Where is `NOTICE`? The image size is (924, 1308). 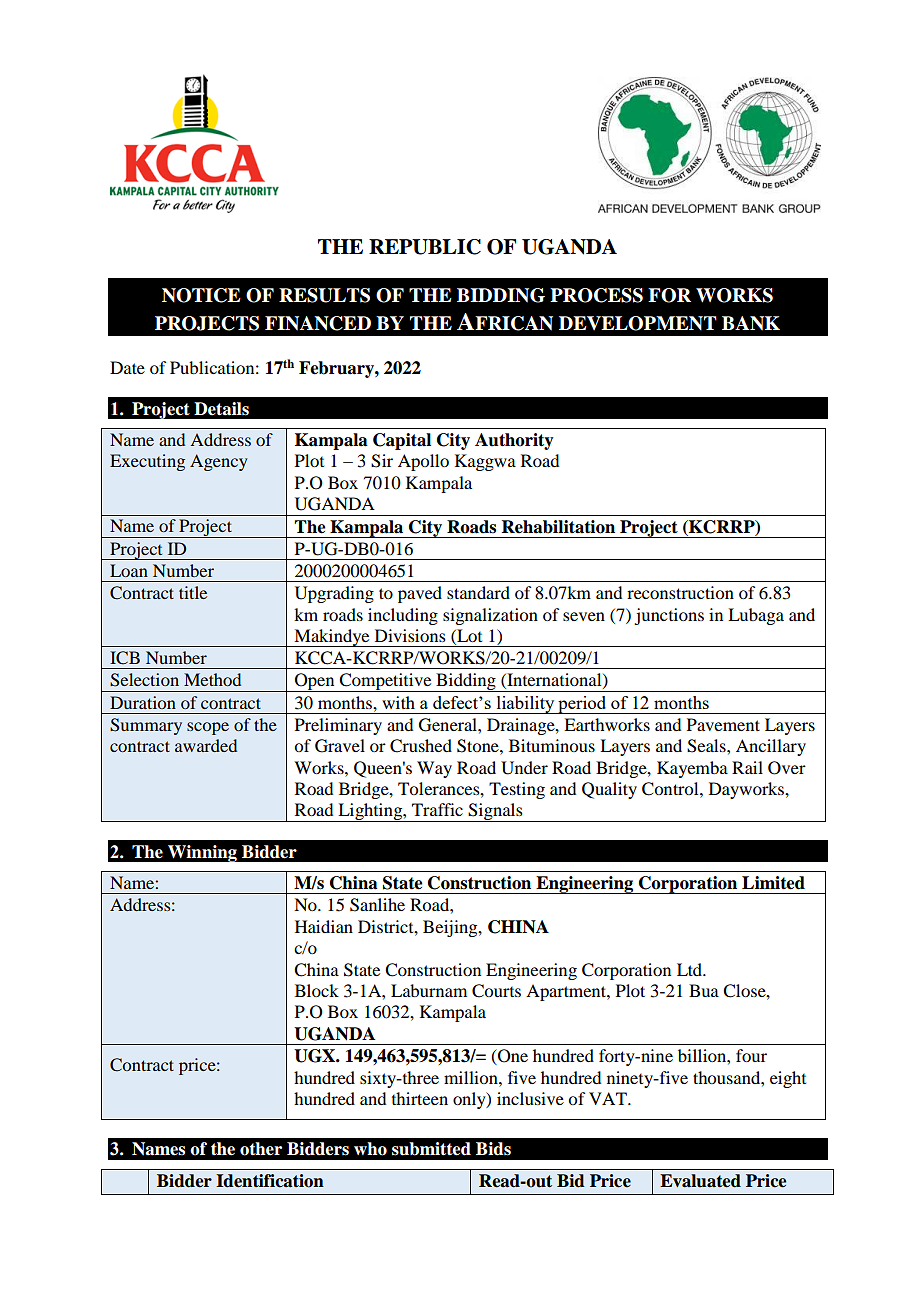
NOTICE is located at coordinates (201, 295).
